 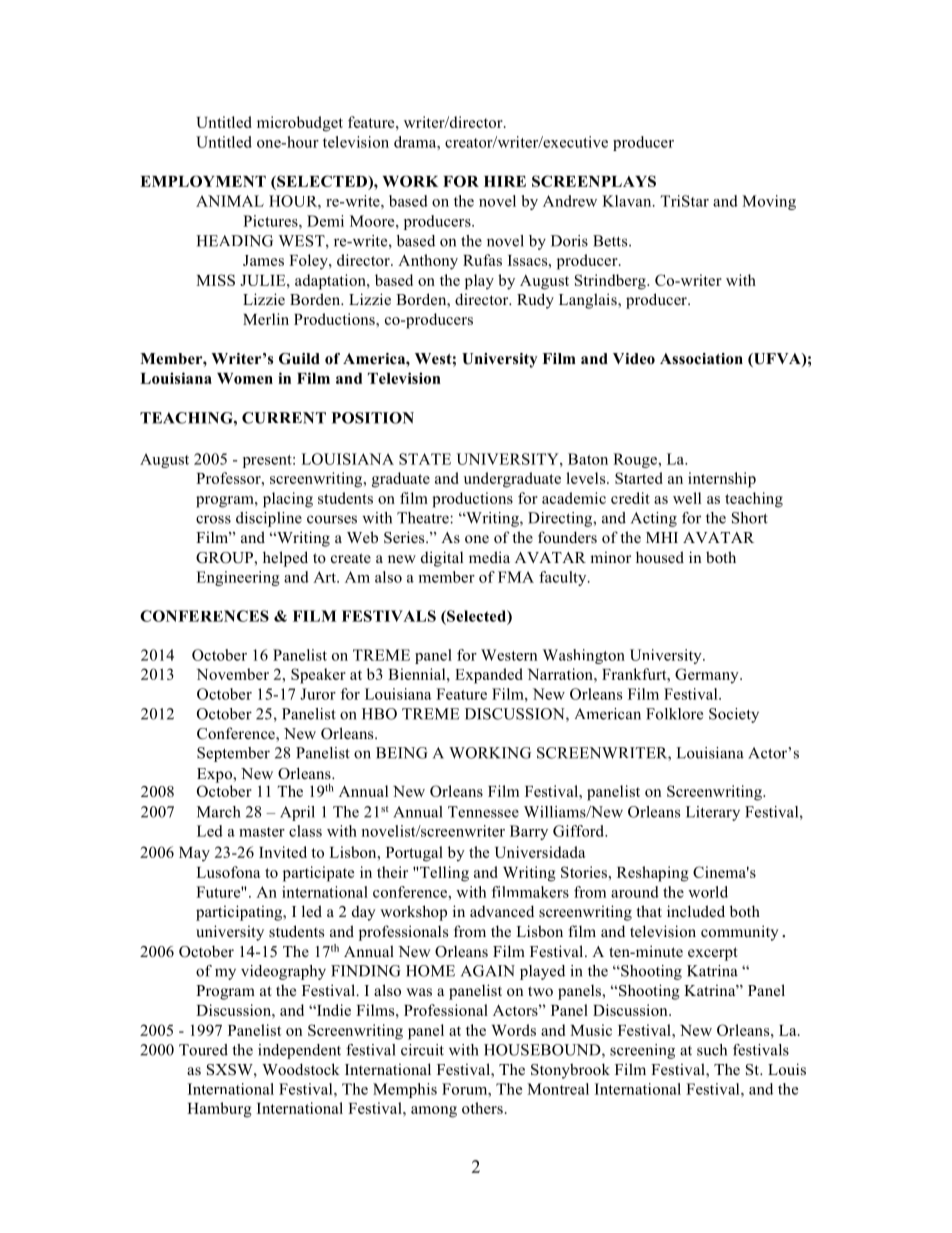 What do you see at coordinates (505, 181) in the page?
I see `HIRE` at bounding box center [505, 181].
